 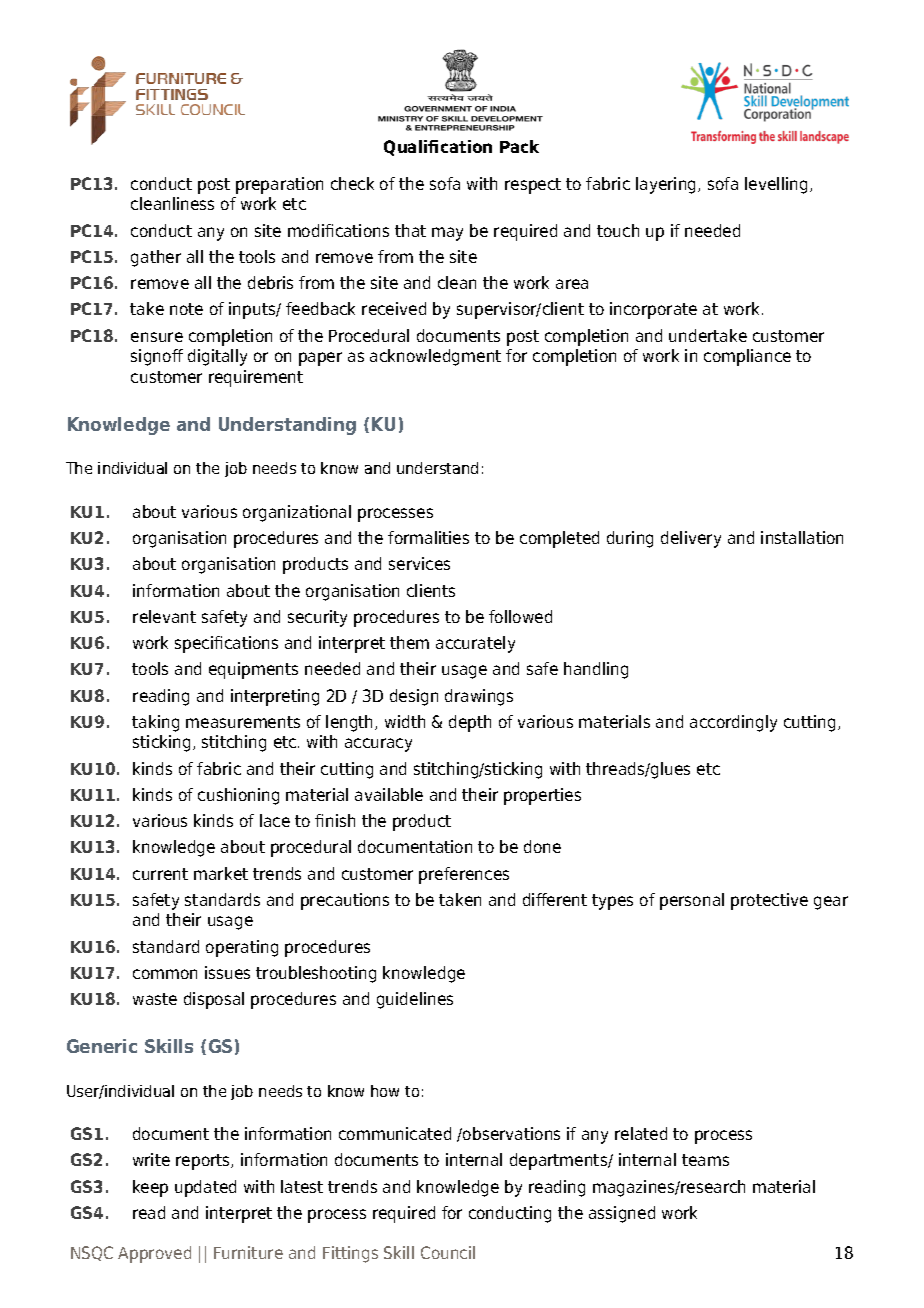 I want to click on formalities, so click(x=428, y=537).
